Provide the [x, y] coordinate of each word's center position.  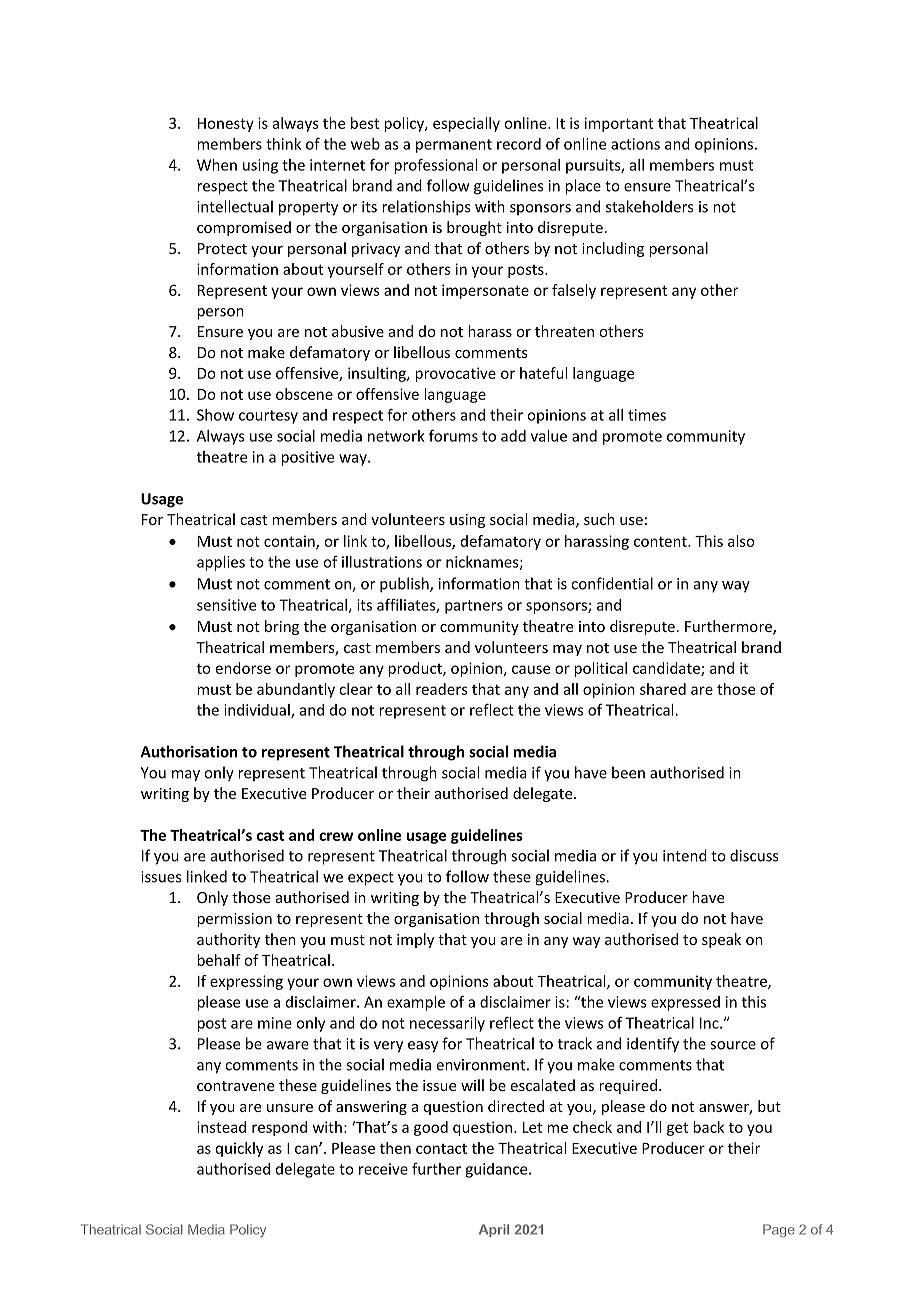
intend [685, 855]
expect [371, 879]
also [741, 541]
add [513, 436]
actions [635, 144]
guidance [497, 1170]
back [708, 1127]
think [283, 144]
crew [336, 836]
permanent [454, 146]
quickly [239, 1149]
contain [290, 542]
